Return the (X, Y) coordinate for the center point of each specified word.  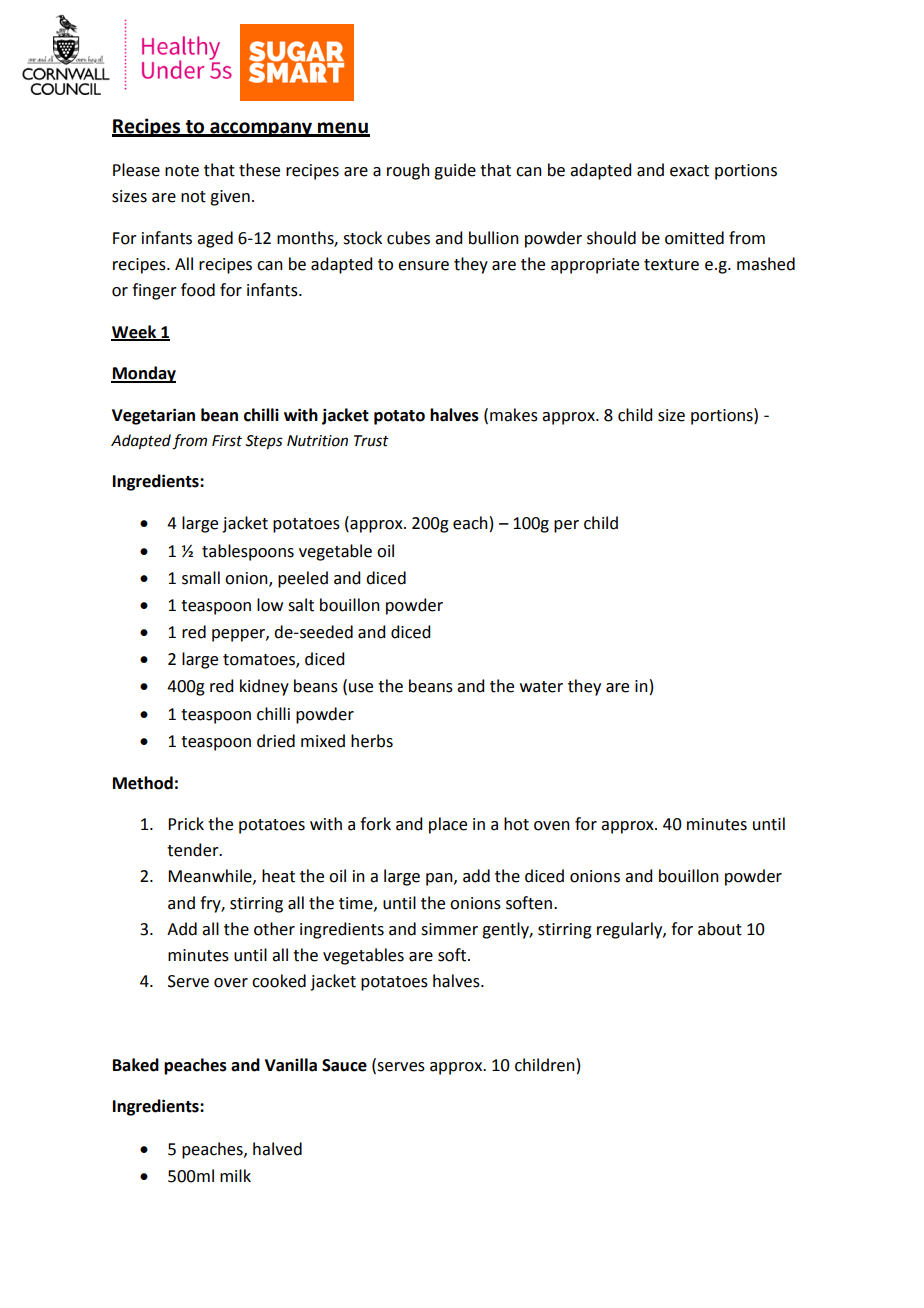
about (720, 929)
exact (689, 171)
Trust (371, 441)
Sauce (344, 1065)
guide (455, 171)
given (230, 198)
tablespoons (248, 552)
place (448, 825)
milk (235, 1175)
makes (514, 415)
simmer (449, 929)
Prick (186, 824)
